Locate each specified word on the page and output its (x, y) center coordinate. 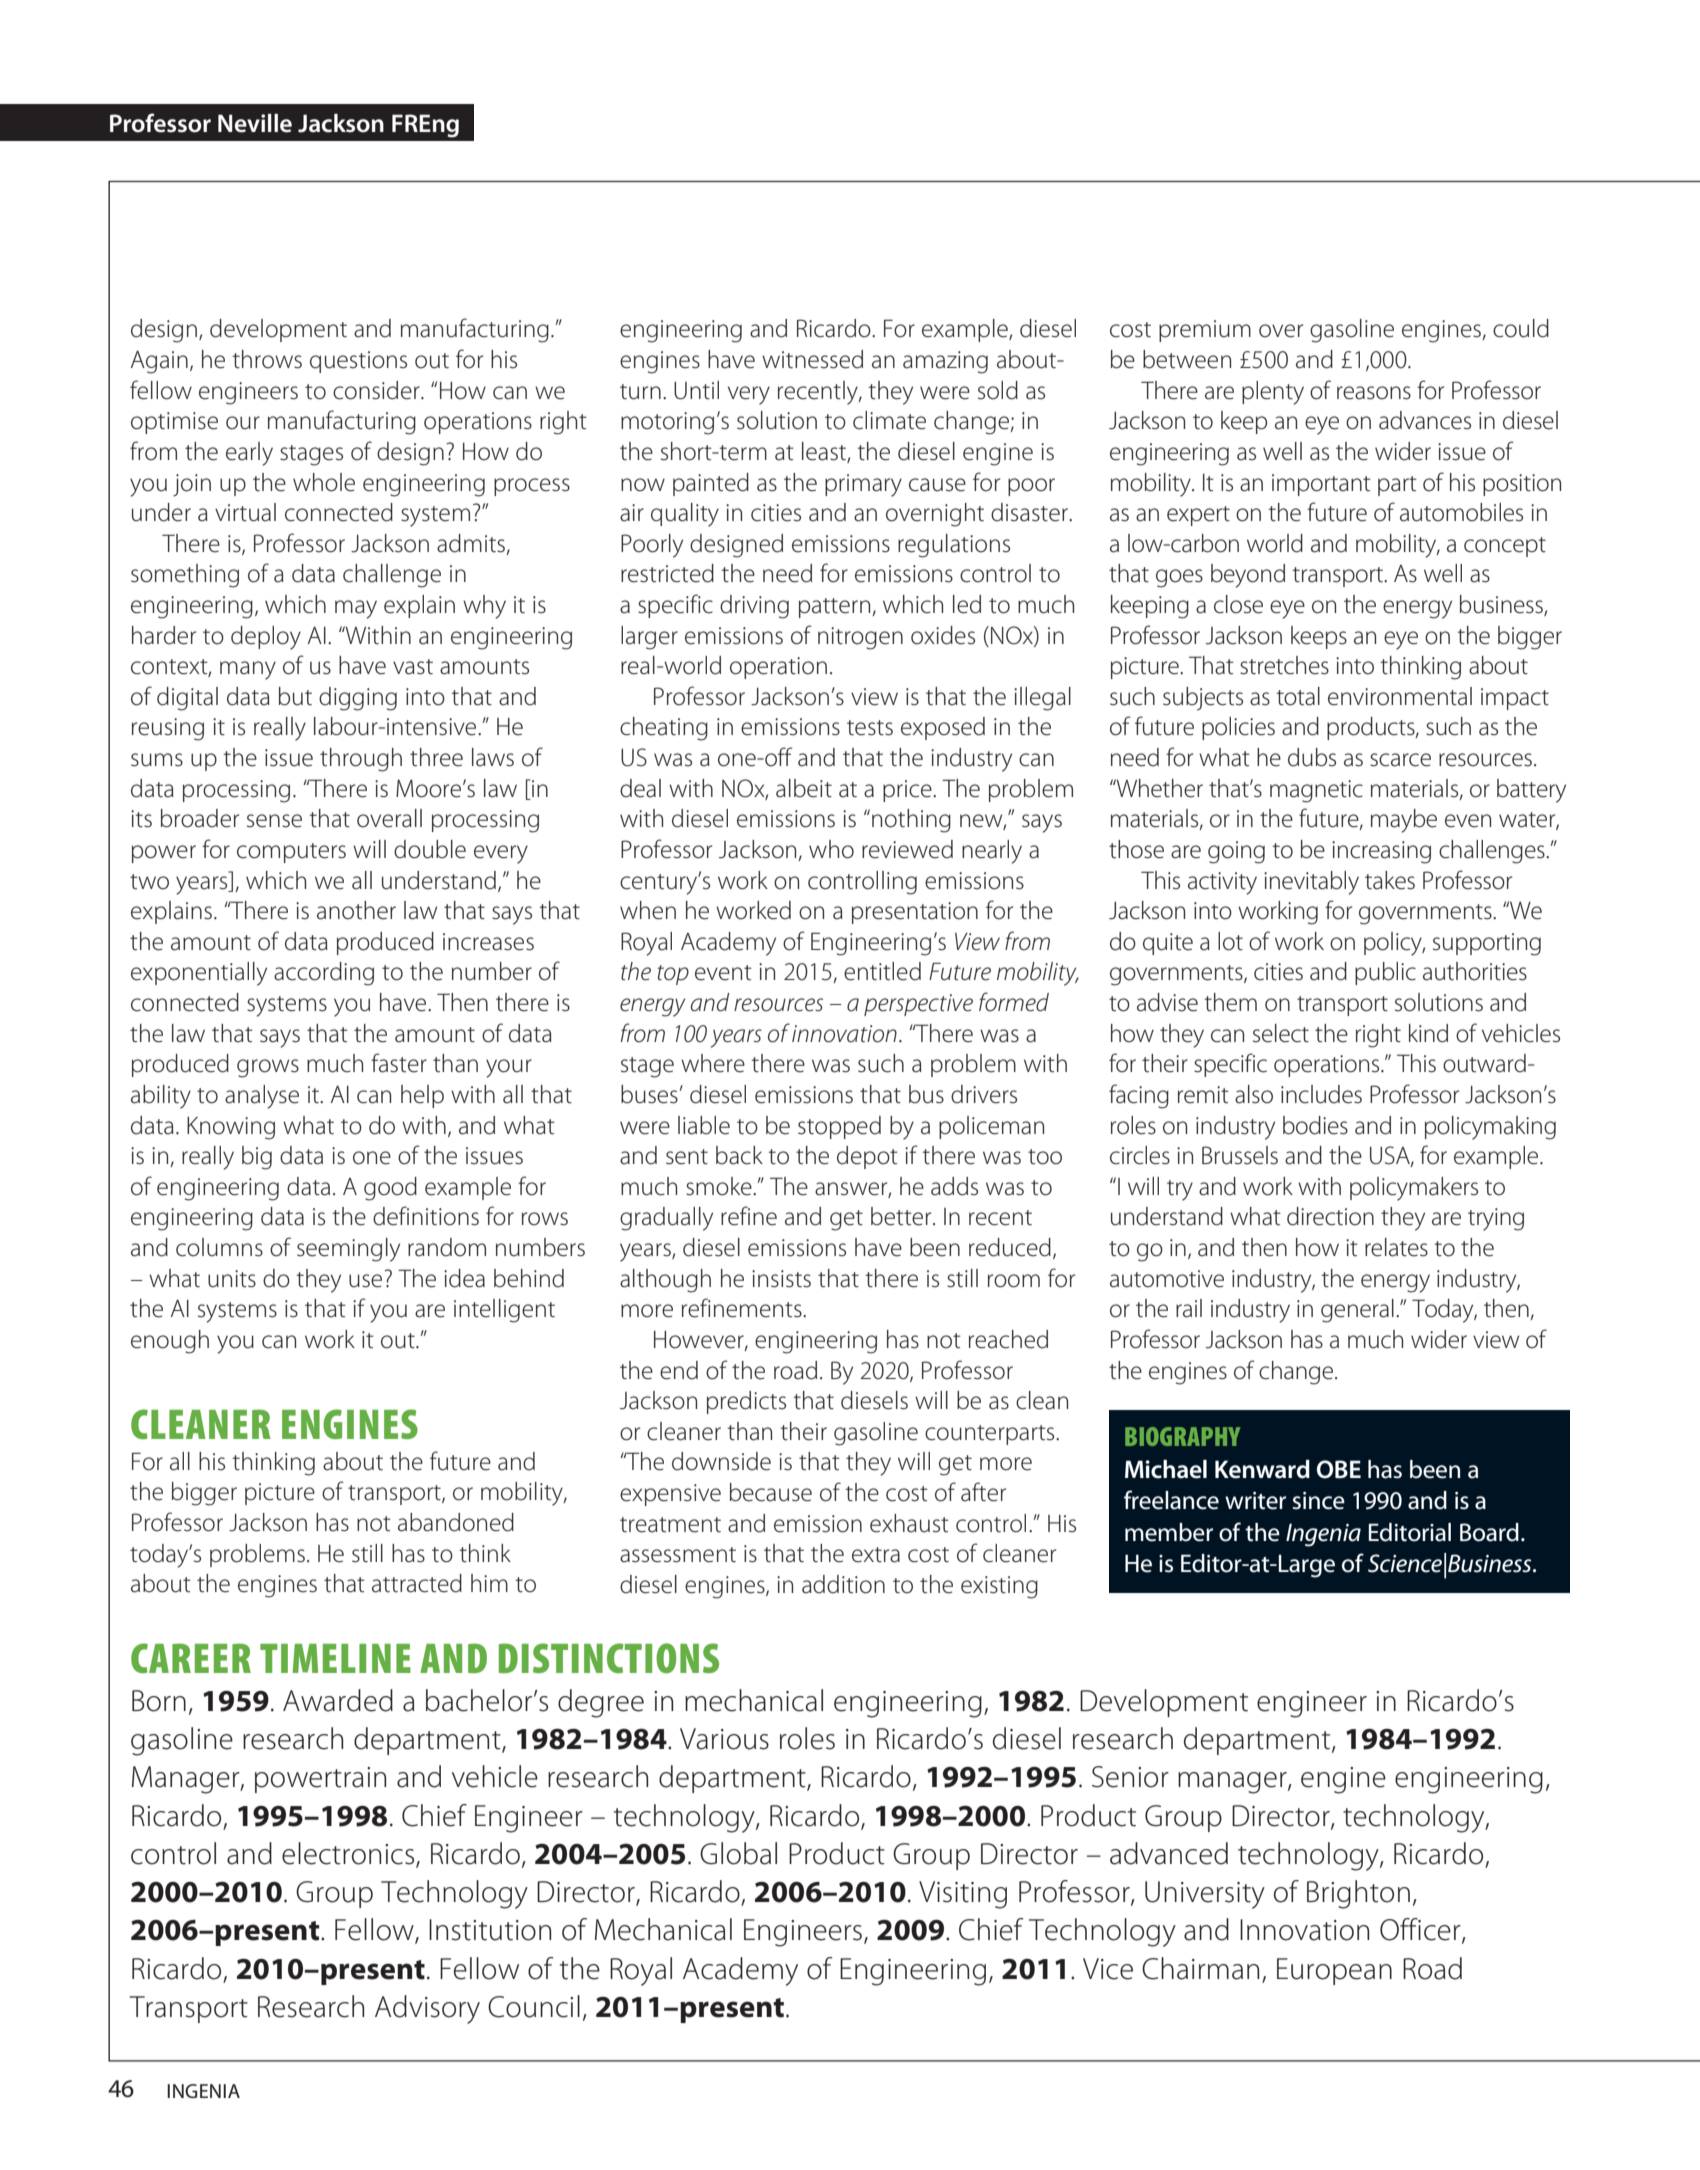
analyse (262, 1097)
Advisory (427, 2009)
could (1521, 328)
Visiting (963, 1895)
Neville (255, 123)
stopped (839, 1127)
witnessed (812, 359)
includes (1321, 1094)
